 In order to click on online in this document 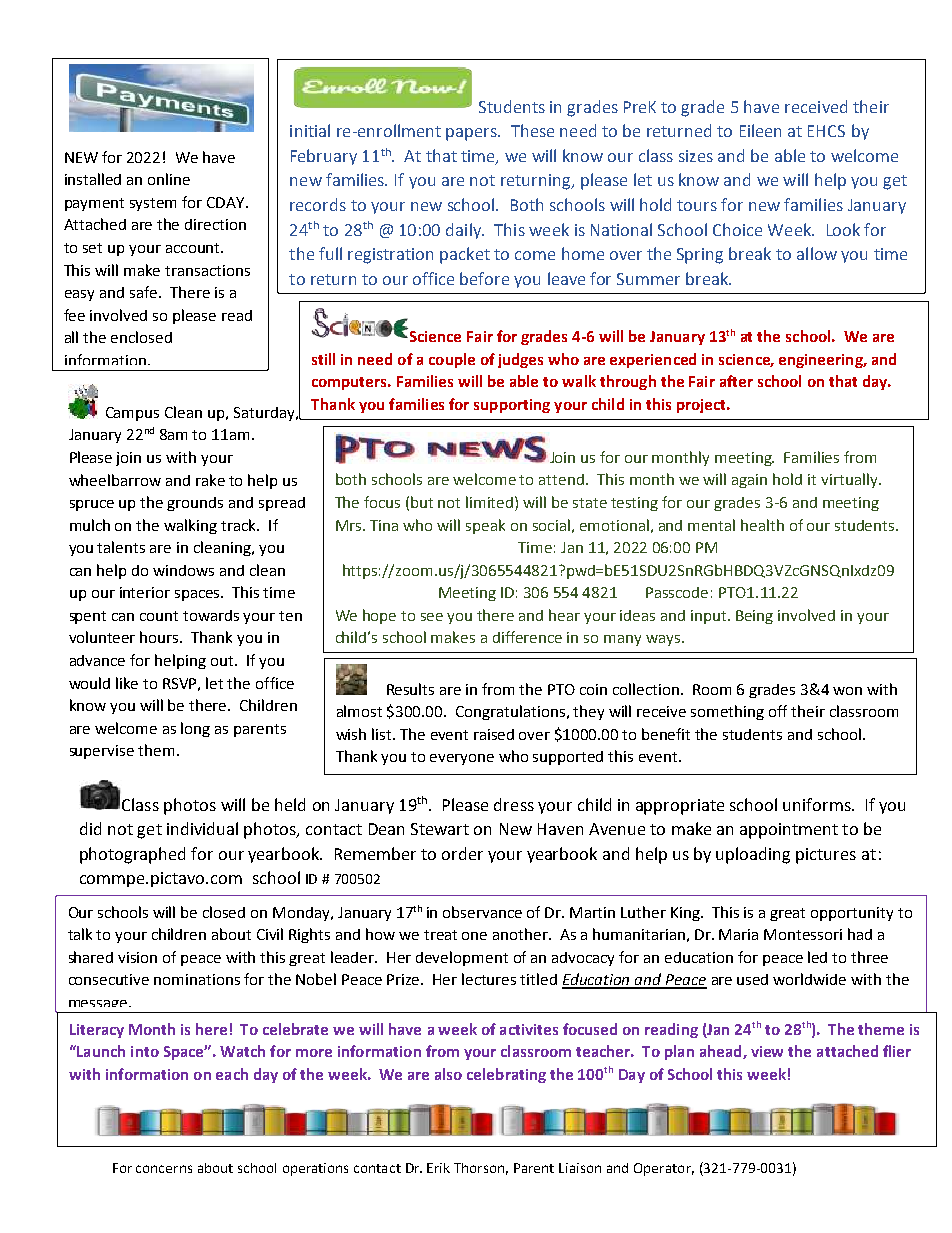, I will do `click(169, 179)`.
